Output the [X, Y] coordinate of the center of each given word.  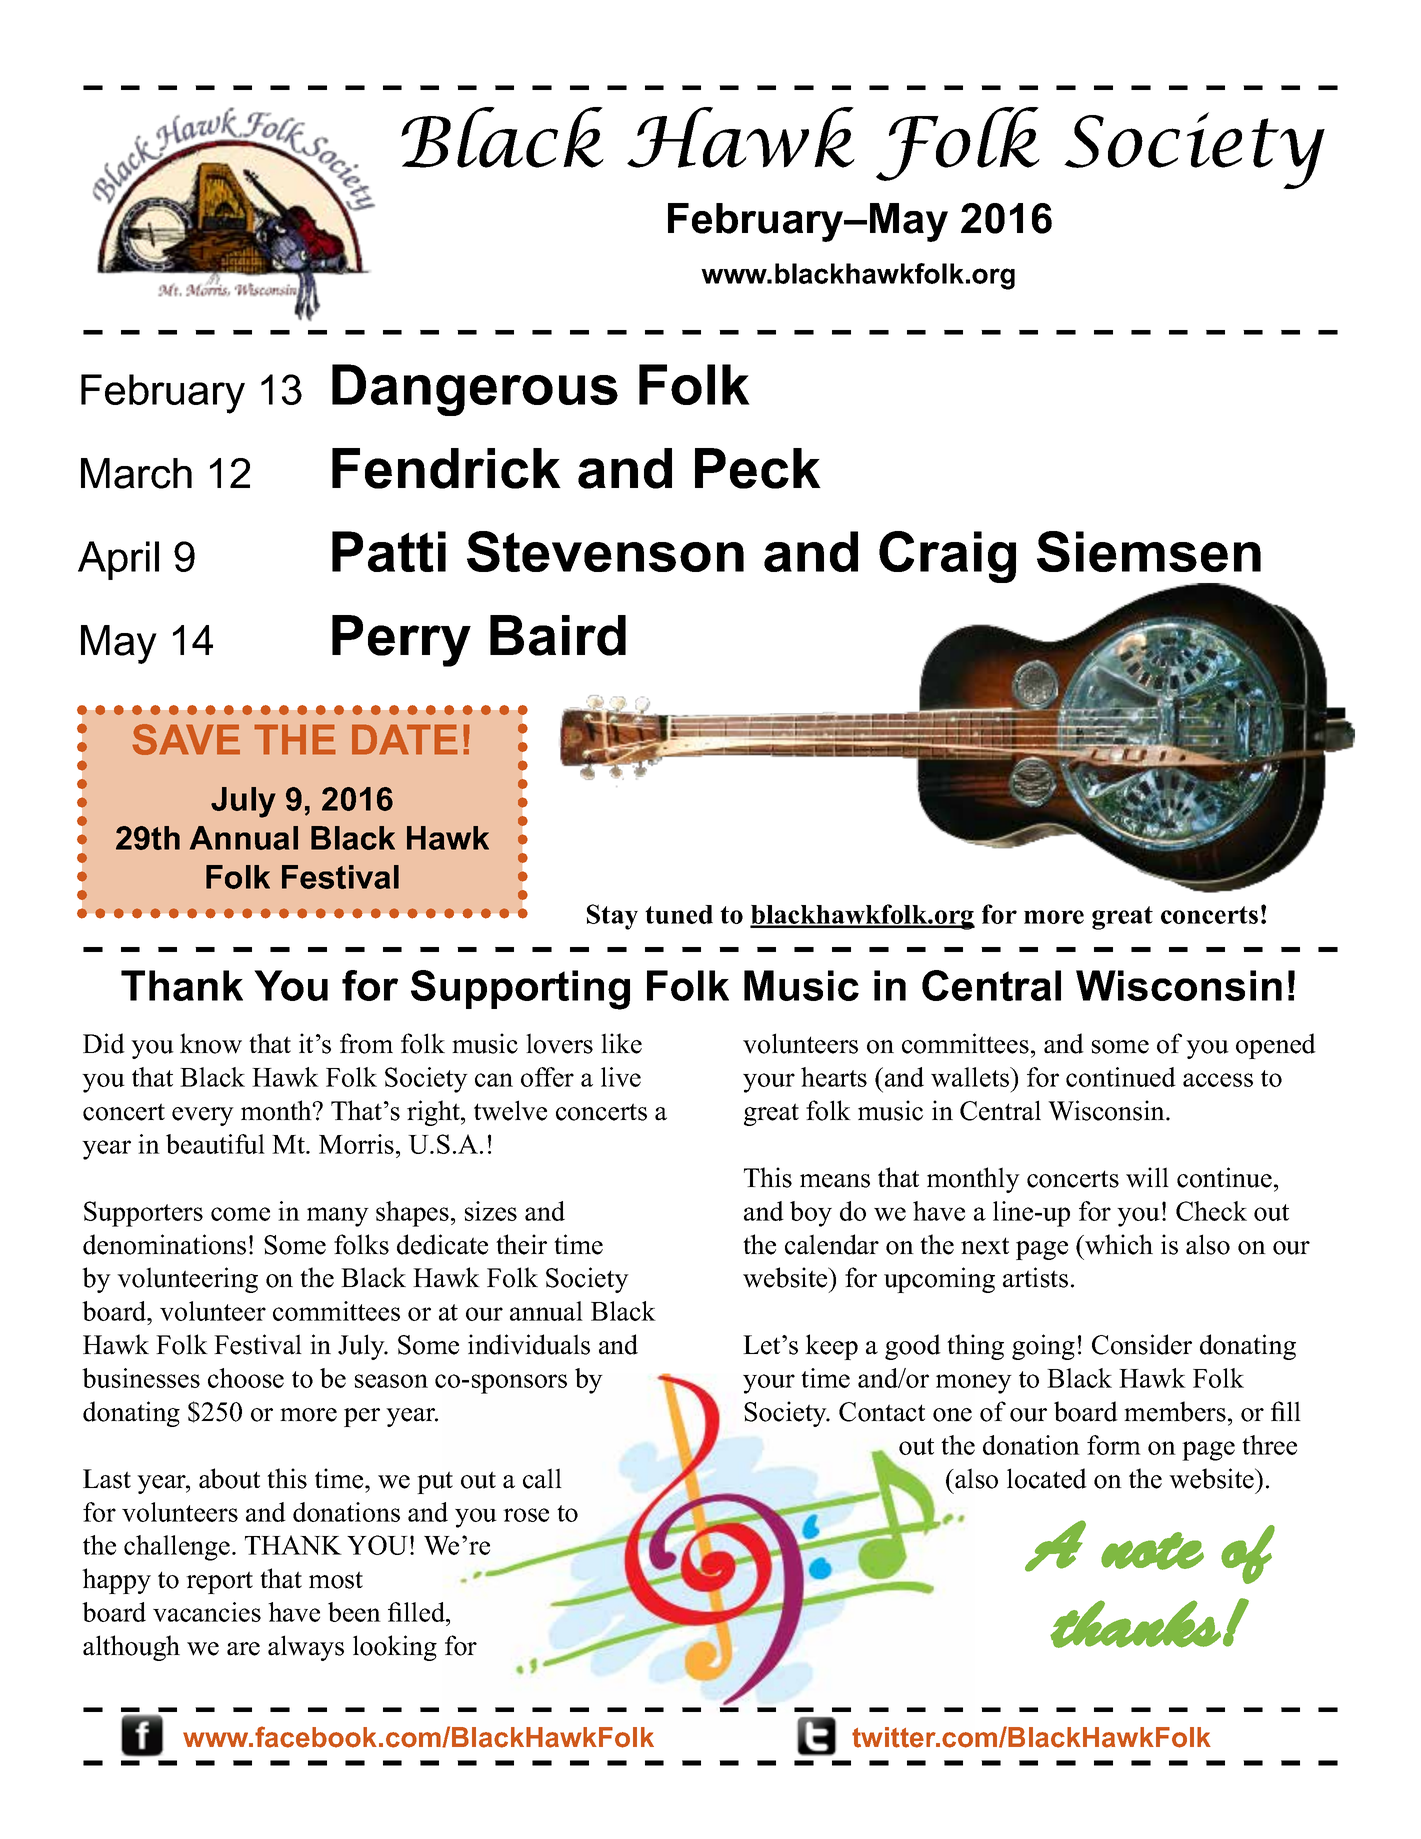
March [136, 473]
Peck [758, 468]
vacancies [207, 1612]
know [211, 1043]
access [1218, 1080]
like [621, 1043]
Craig [947, 557]
